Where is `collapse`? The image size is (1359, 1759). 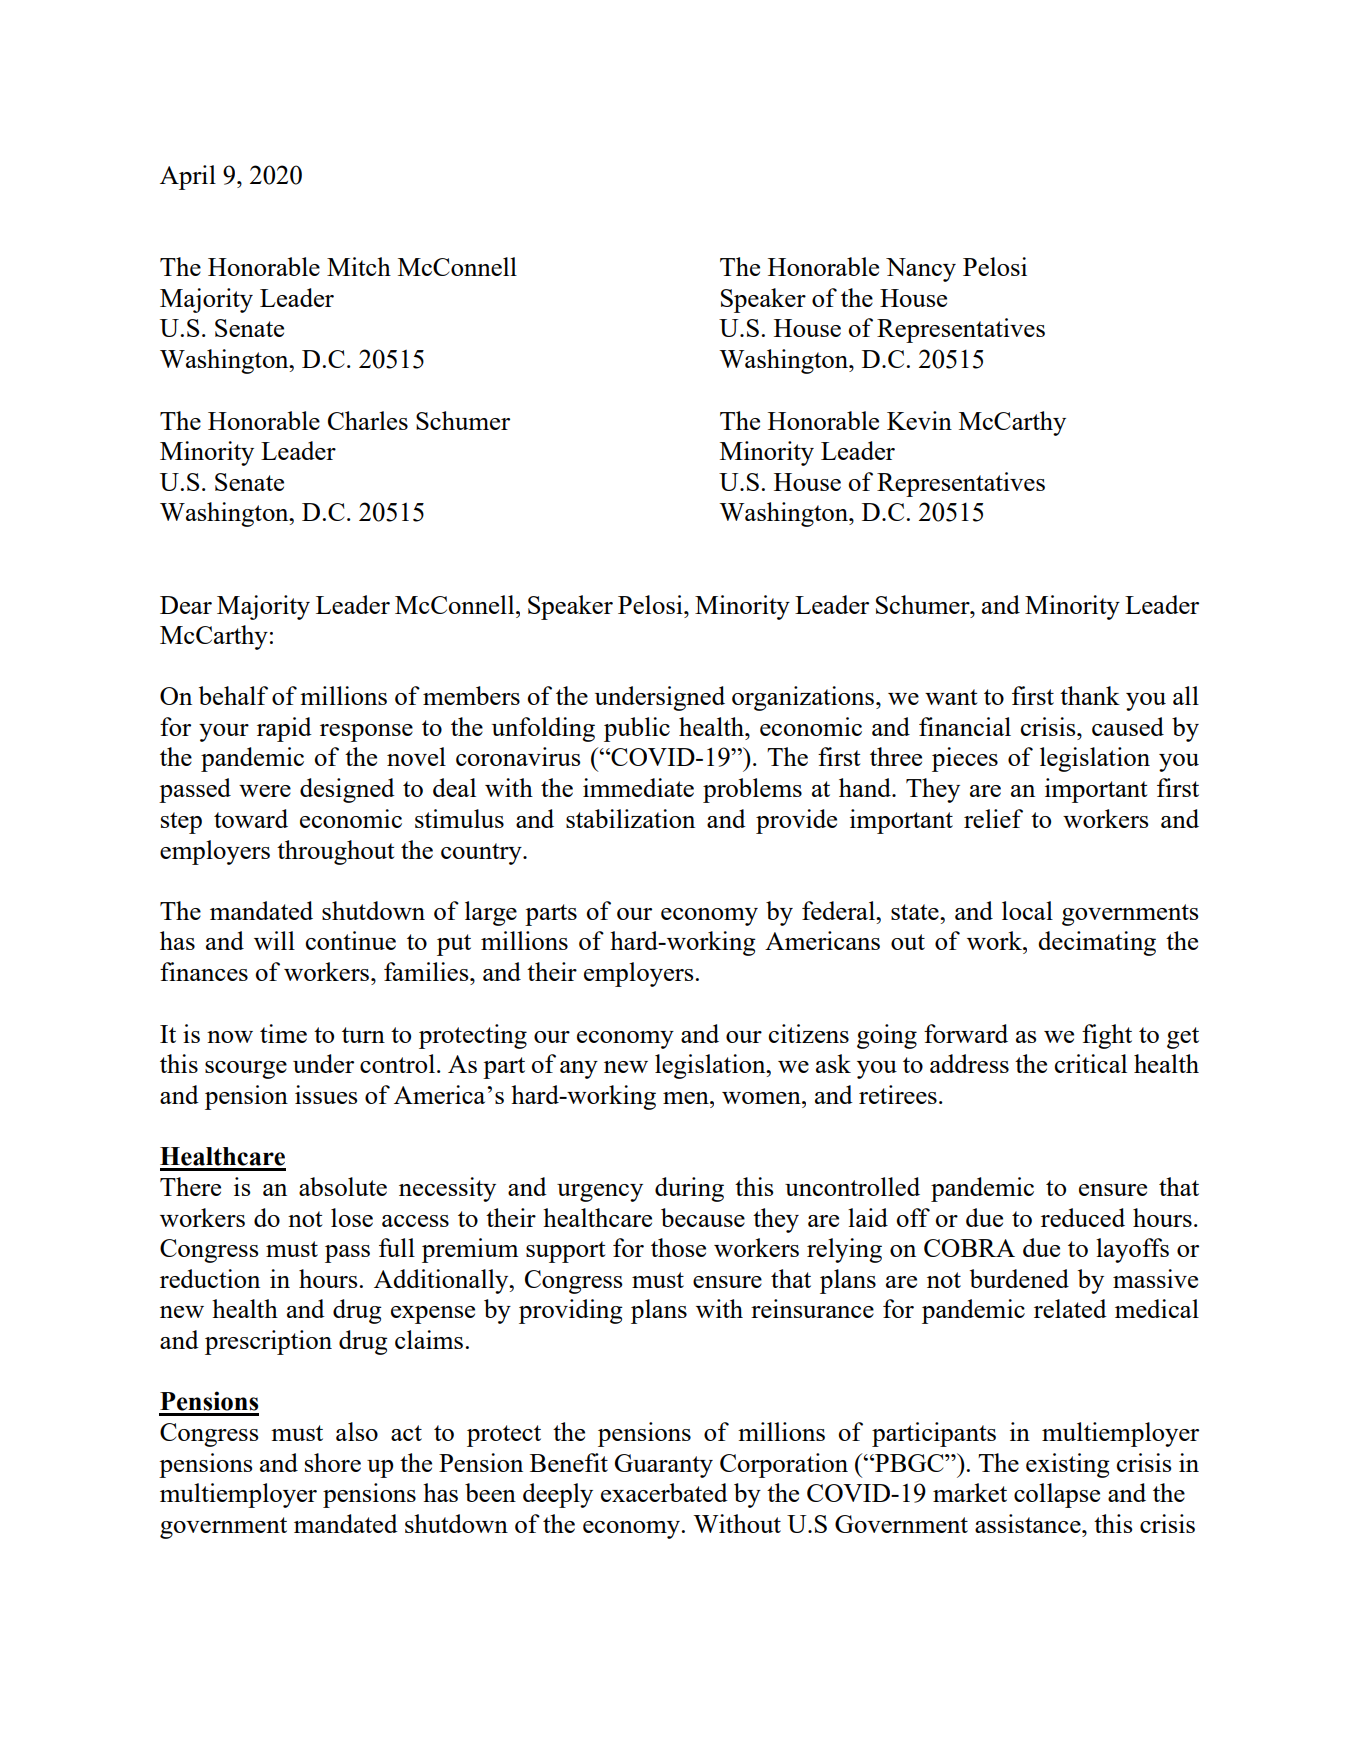
collapse is located at coordinates (1057, 1495).
